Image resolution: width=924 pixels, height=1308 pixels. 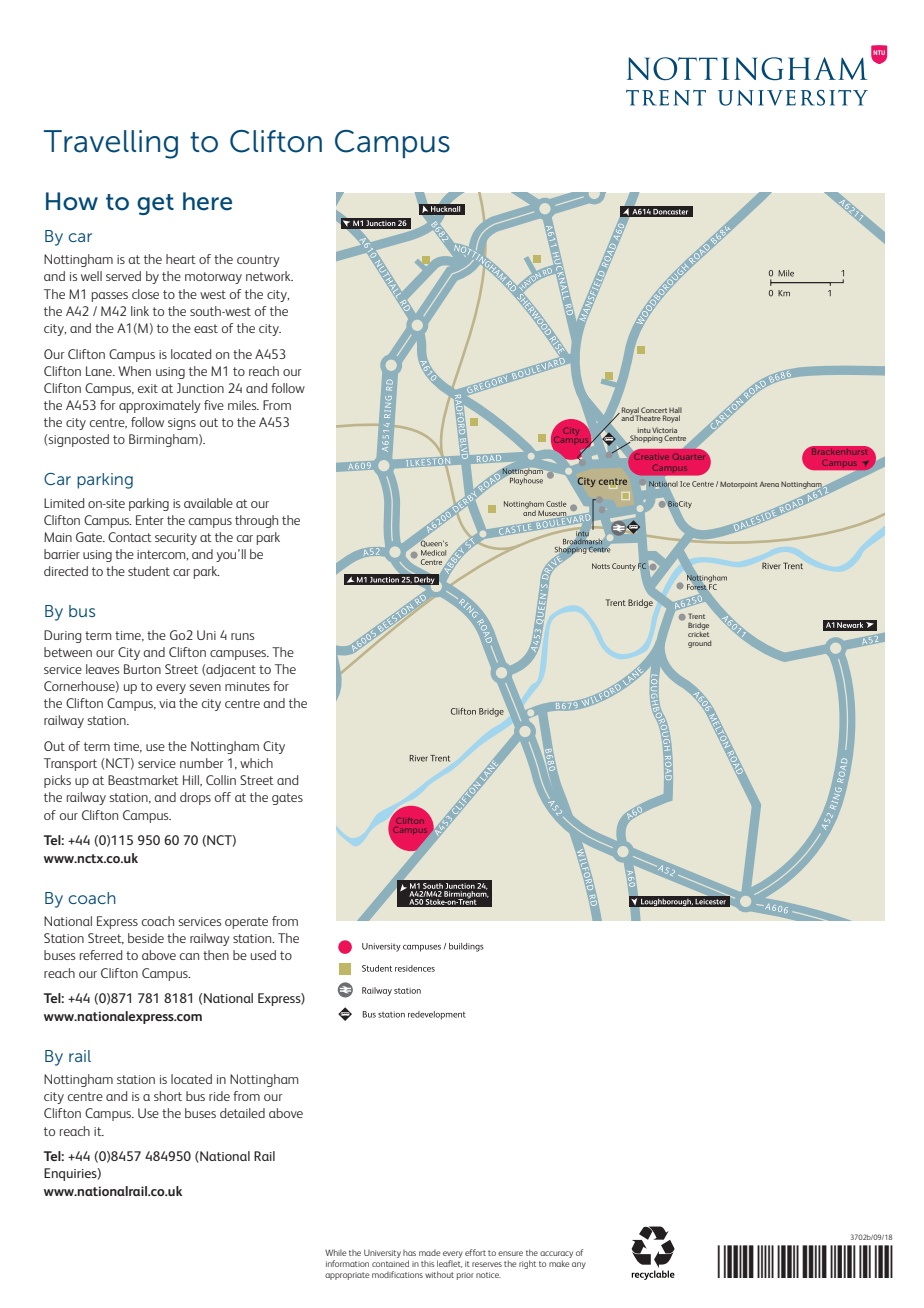 What do you see at coordinates (155, 204) in the screenshot?
I see `get` at bounding box center [155, 204].
